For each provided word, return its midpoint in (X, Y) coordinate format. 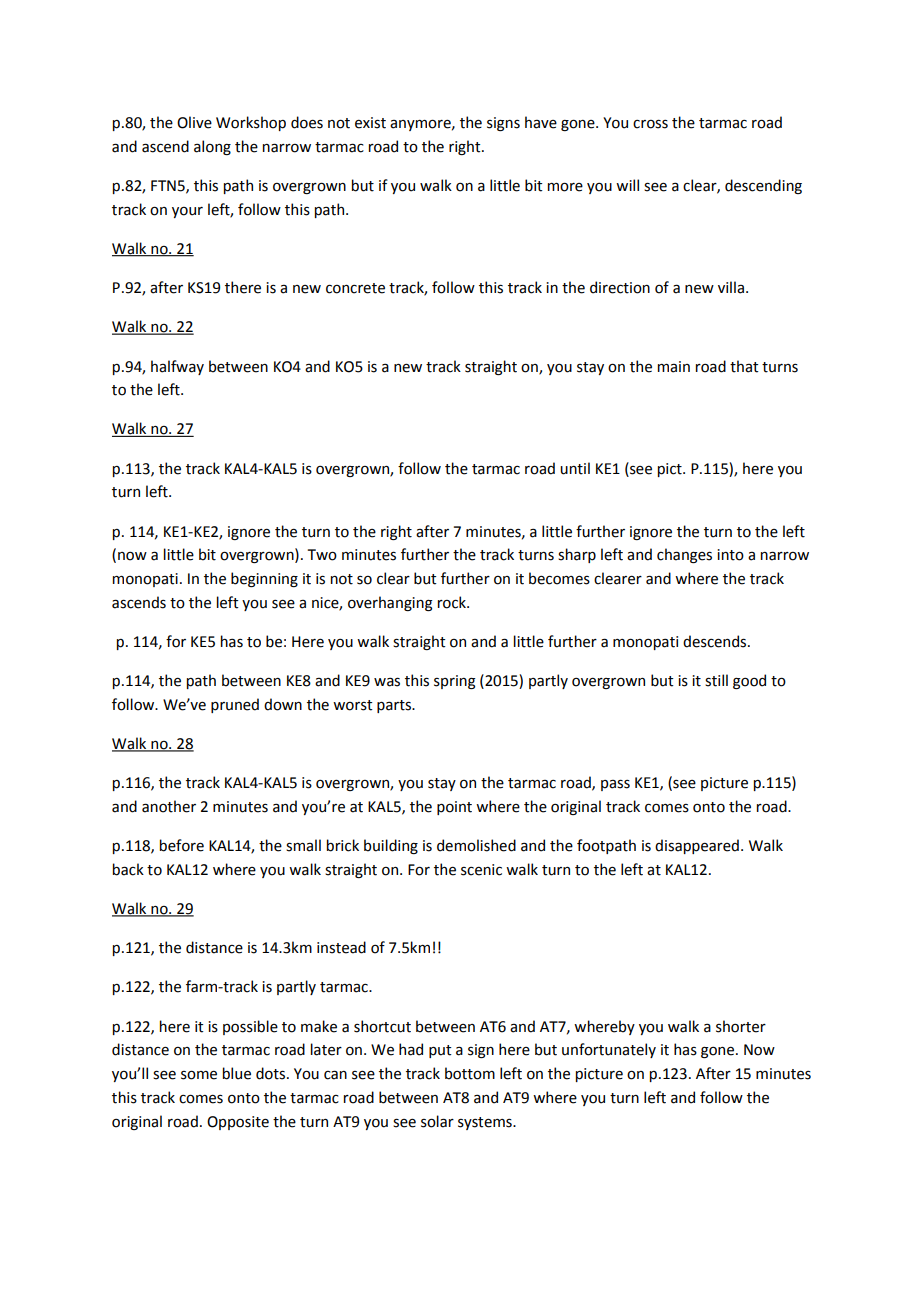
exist (370, 123)
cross (650, 124)
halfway (177, 367)
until (575, 468)
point (454, 808)
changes (684, 555)
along (212, 147)
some (199, 1075)
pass (615, 785)
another (169, 806)
